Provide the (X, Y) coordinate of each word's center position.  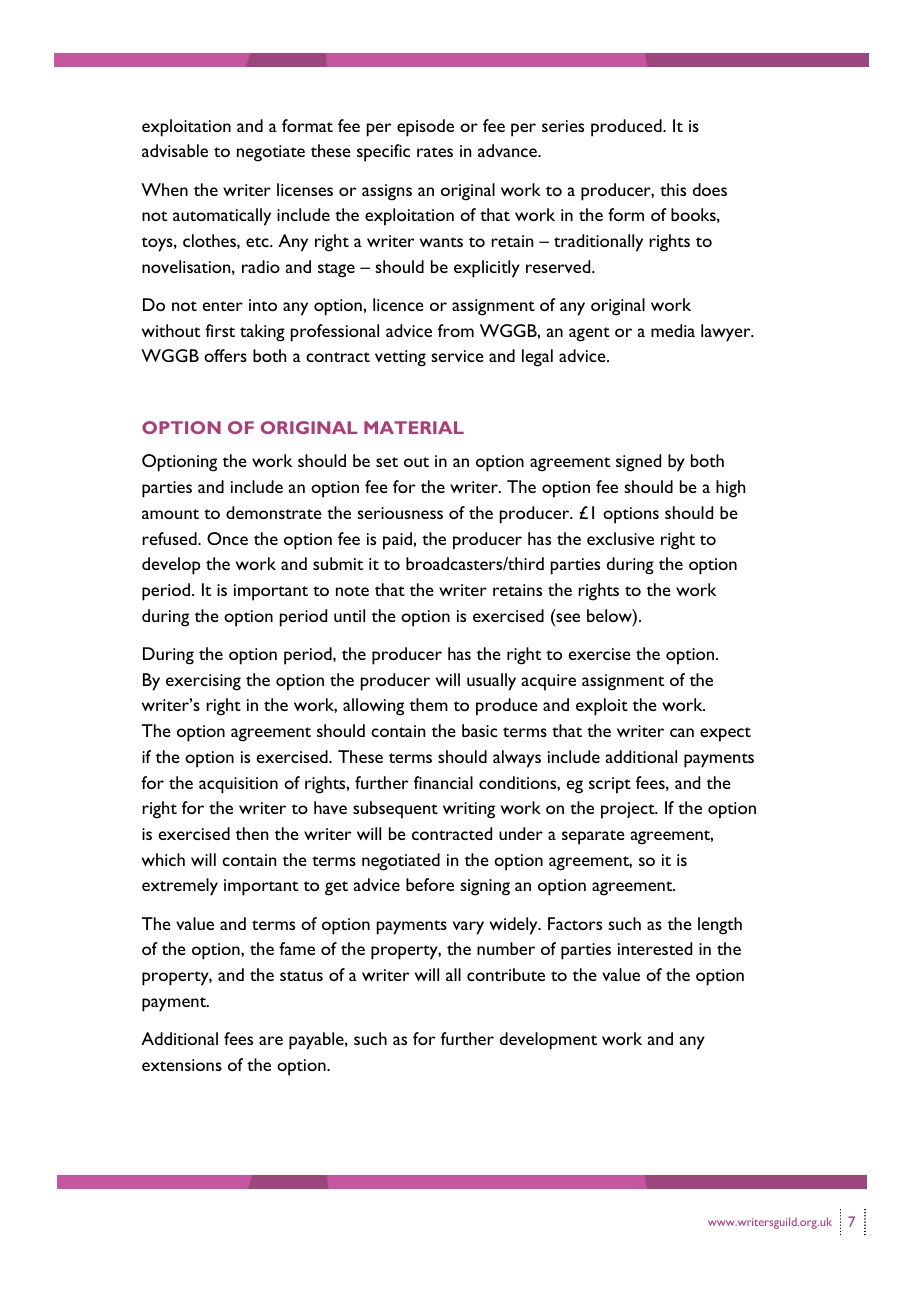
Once (227, 538)
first (220, 330)
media (673, 330)
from (456, 330)
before (430, 884)
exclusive (620, 538)
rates (435, 152)
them (429, 704)
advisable (175, 150)
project (629, 810)
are (271, 1040)
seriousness (400, 513)
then (252, 833)
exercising (203, 682)
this (673, 189)
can (682, 732)
